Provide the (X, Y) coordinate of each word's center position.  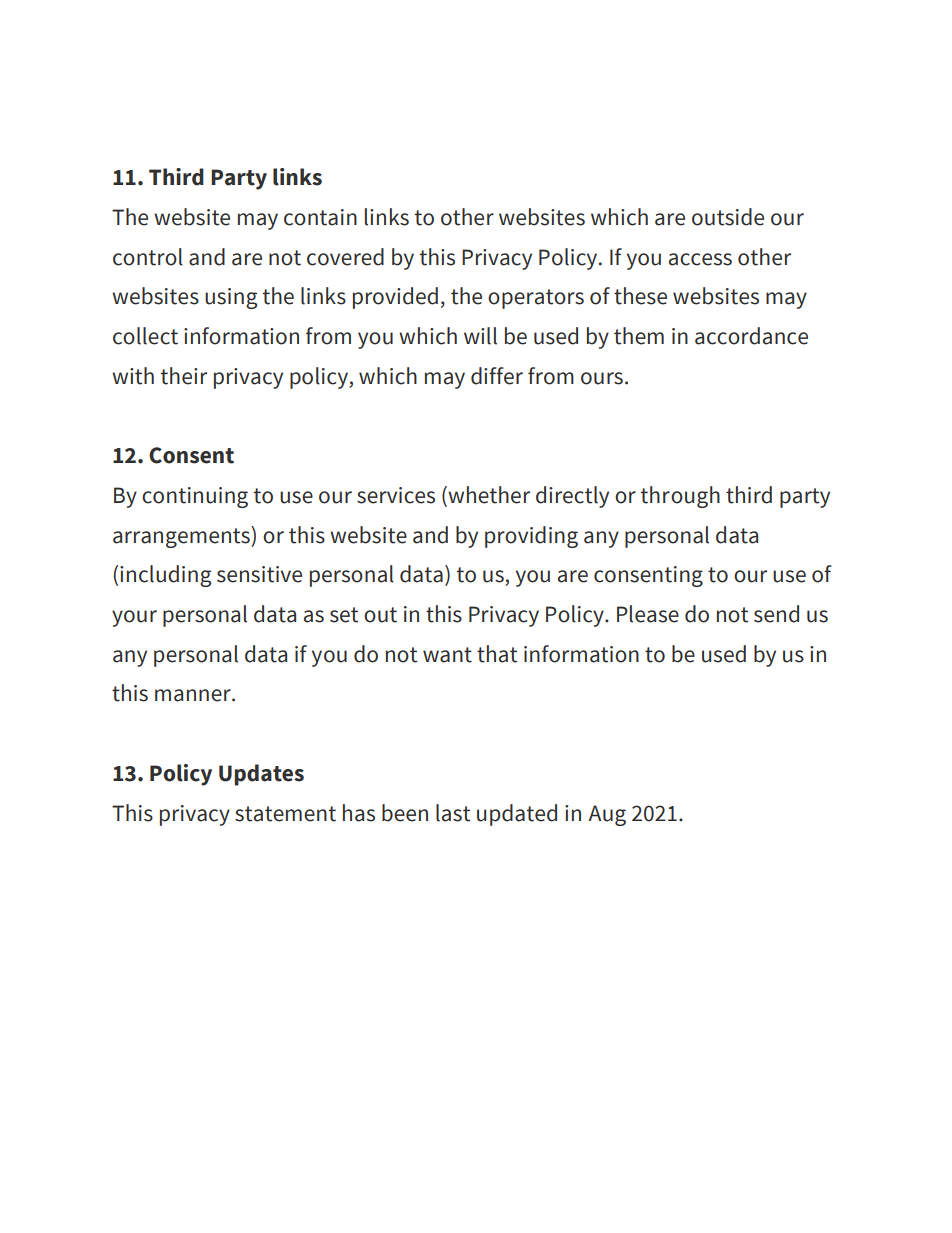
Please (648, 614)
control (148, 257)
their (184, 376)
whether (488, 496)
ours (602, 378)
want (447, 655)
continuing (195, 497)
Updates (261, 775)
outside (728, 217)
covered (345, 257)
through (680, 497)
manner (194, 695)
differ (497, 376)
